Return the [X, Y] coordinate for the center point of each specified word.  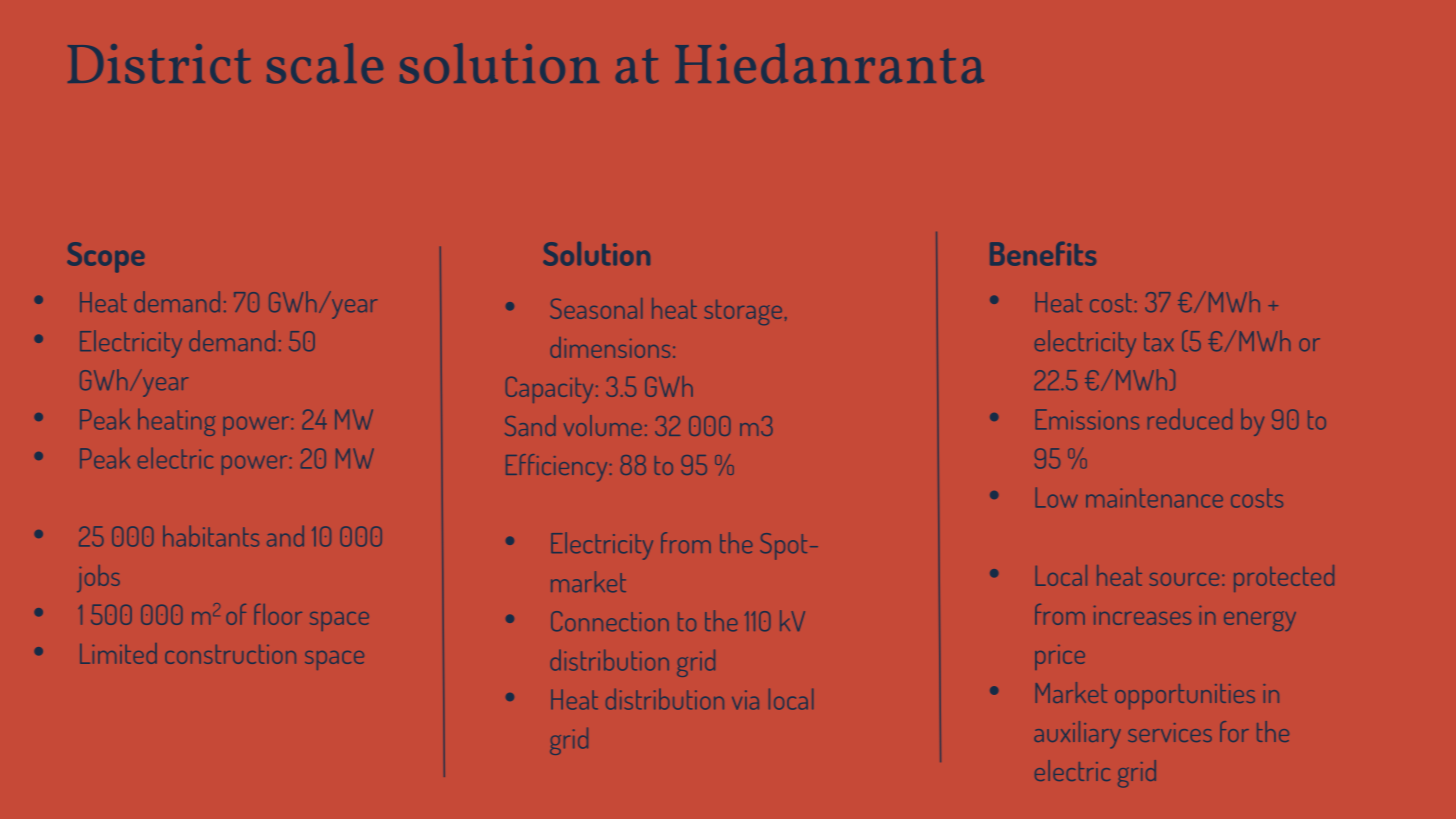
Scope [106, 257]
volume [603, 425]
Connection [610, 621]
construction [230, 654]
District [159, 63]
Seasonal [596, 308]
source [1184, 579]
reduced [1190, 419]
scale [325, 63]
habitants [211, 536]
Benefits [1043, 254]
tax [1158, 341]
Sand [530, 425]
